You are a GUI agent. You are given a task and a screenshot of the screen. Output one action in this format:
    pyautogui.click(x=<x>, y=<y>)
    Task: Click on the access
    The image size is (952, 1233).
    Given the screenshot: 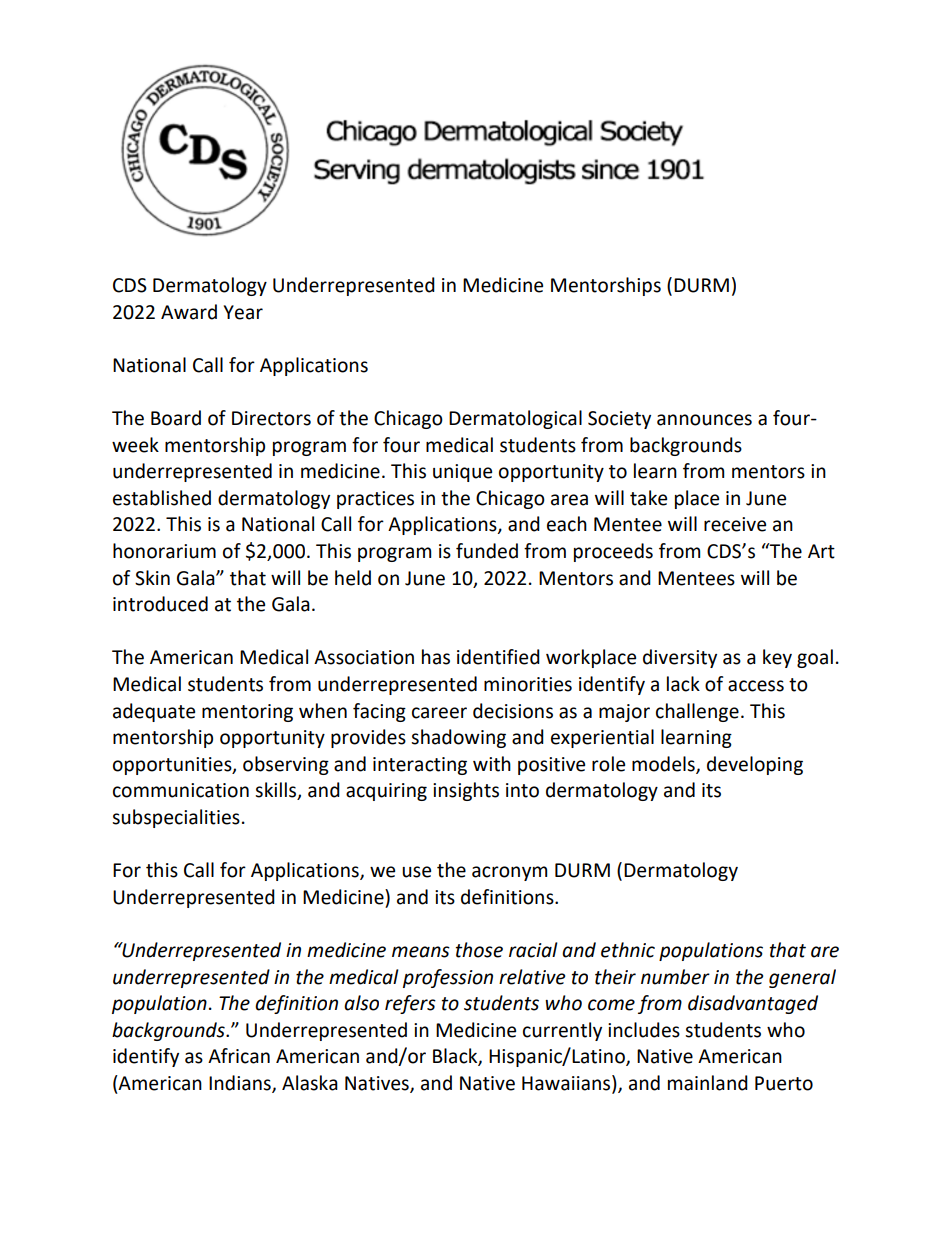 What is the action you would take?
    pyautogui.click(x=756, y=686)
